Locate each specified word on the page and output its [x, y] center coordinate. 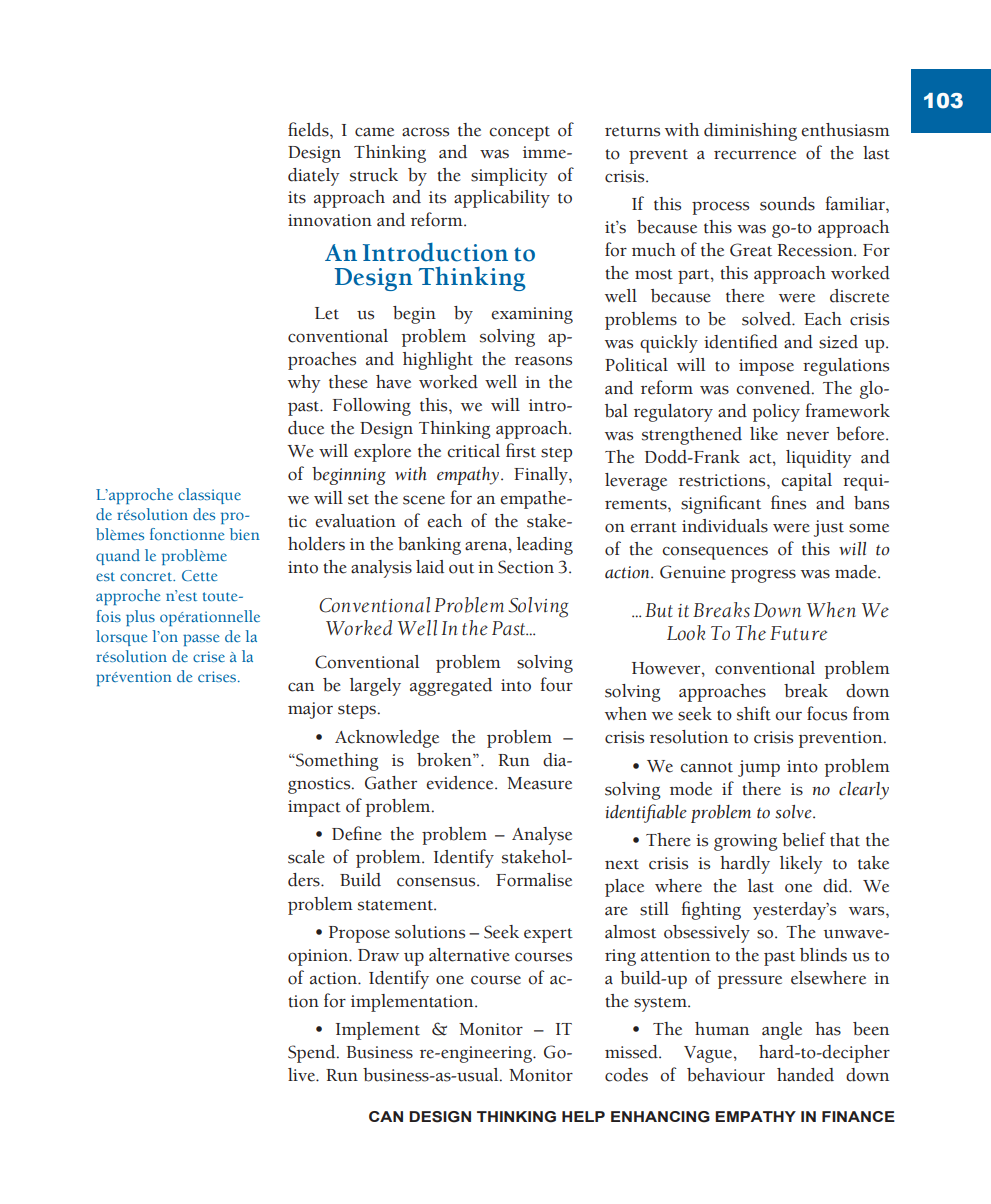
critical [473, 451]
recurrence [755, 155]
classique [209, 496]
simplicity [509, 177]
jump [759, 768]
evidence [461, 783]
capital [806, 482]
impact [314, 808]
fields [309, 129]
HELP [583, 1116]
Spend [313, 1054]
